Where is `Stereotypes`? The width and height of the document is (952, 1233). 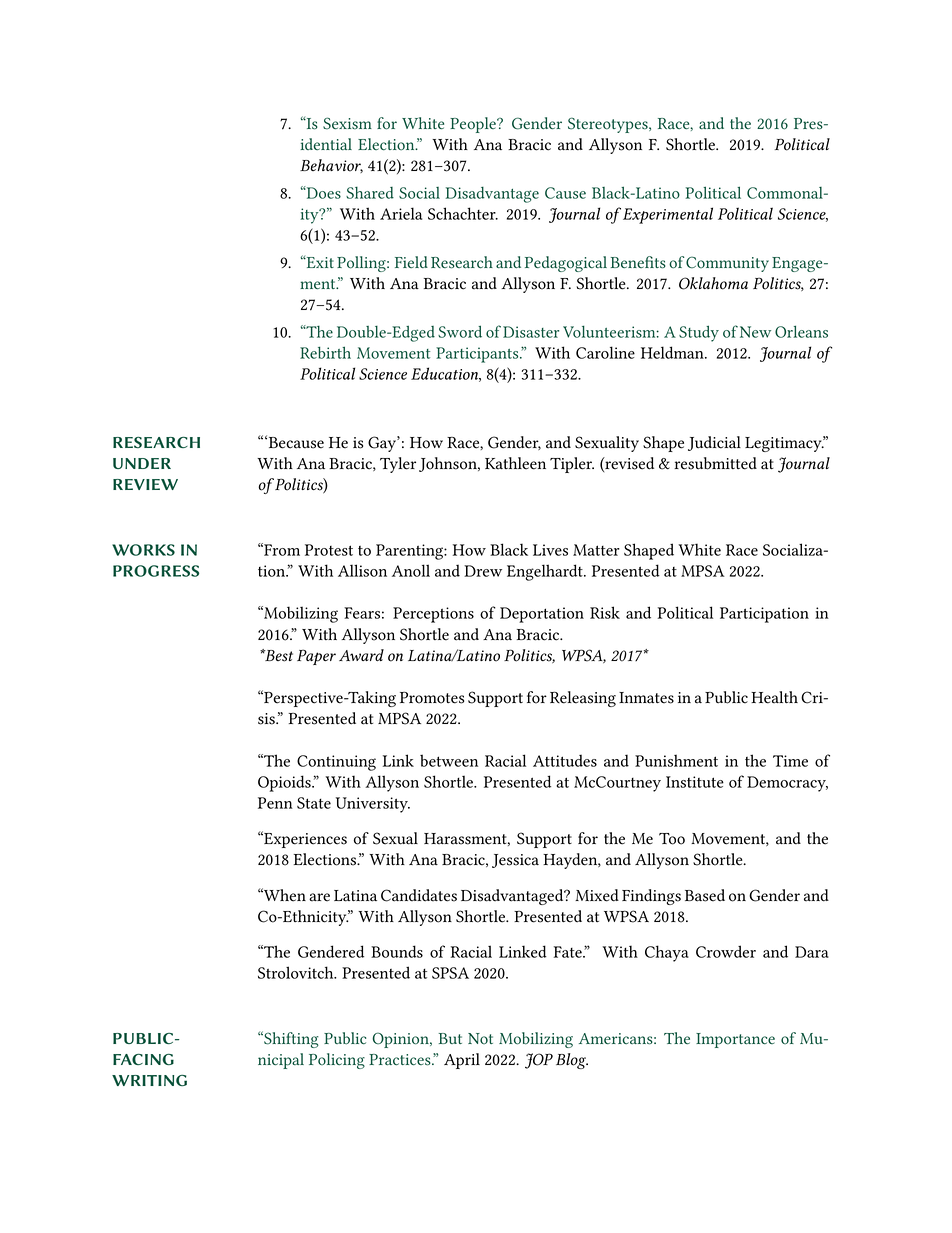 Stereotypes is located at coordinates (609, 125).
